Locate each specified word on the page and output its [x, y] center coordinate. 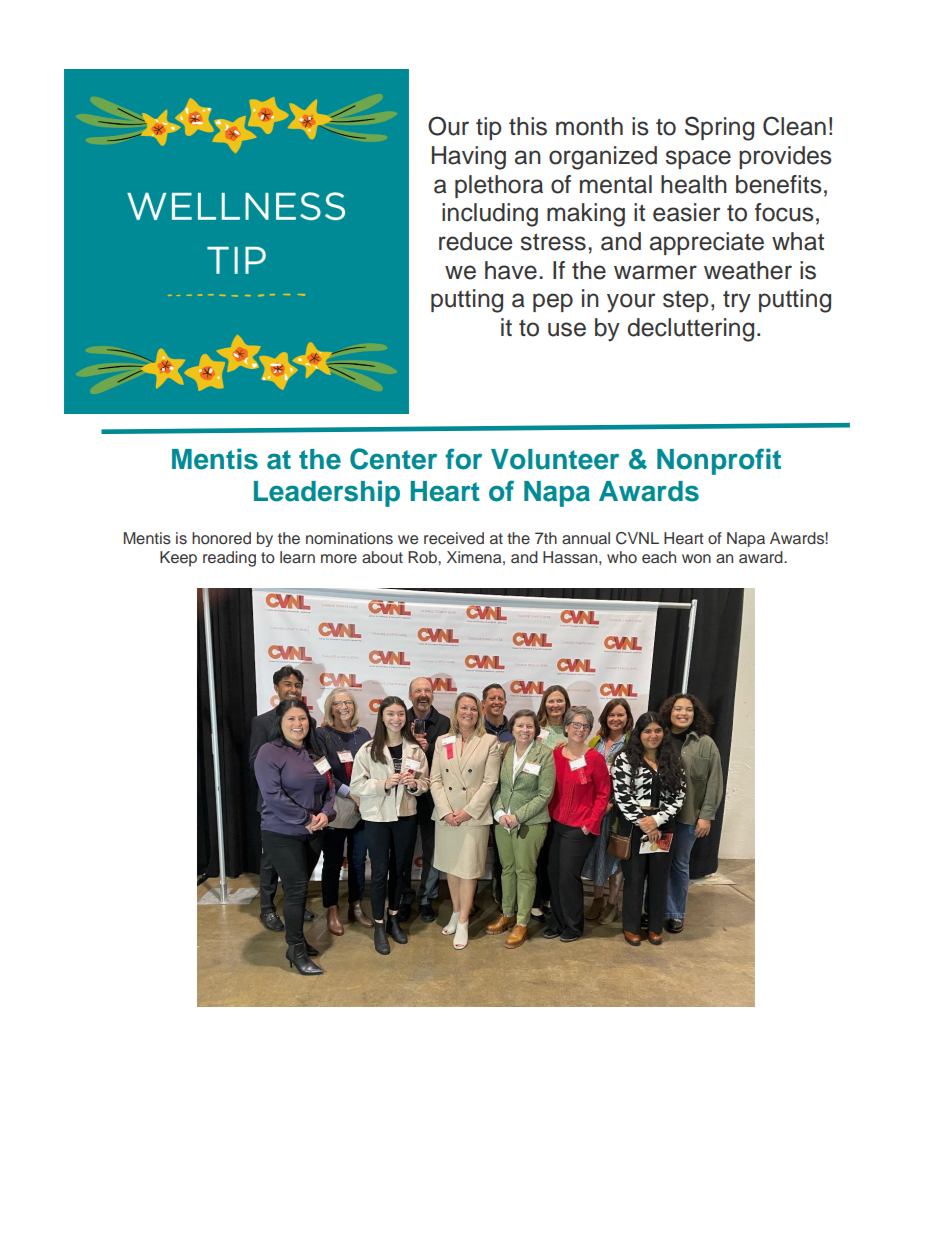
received [454, 538]
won [696, 558]
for [463, 459]
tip [489, 128]
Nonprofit [719, 461]
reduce [475, 241]
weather [748, 270]
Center [393, 459]
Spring [719, 128]
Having [469, 158]
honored [221, 538]
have [511, 270]
